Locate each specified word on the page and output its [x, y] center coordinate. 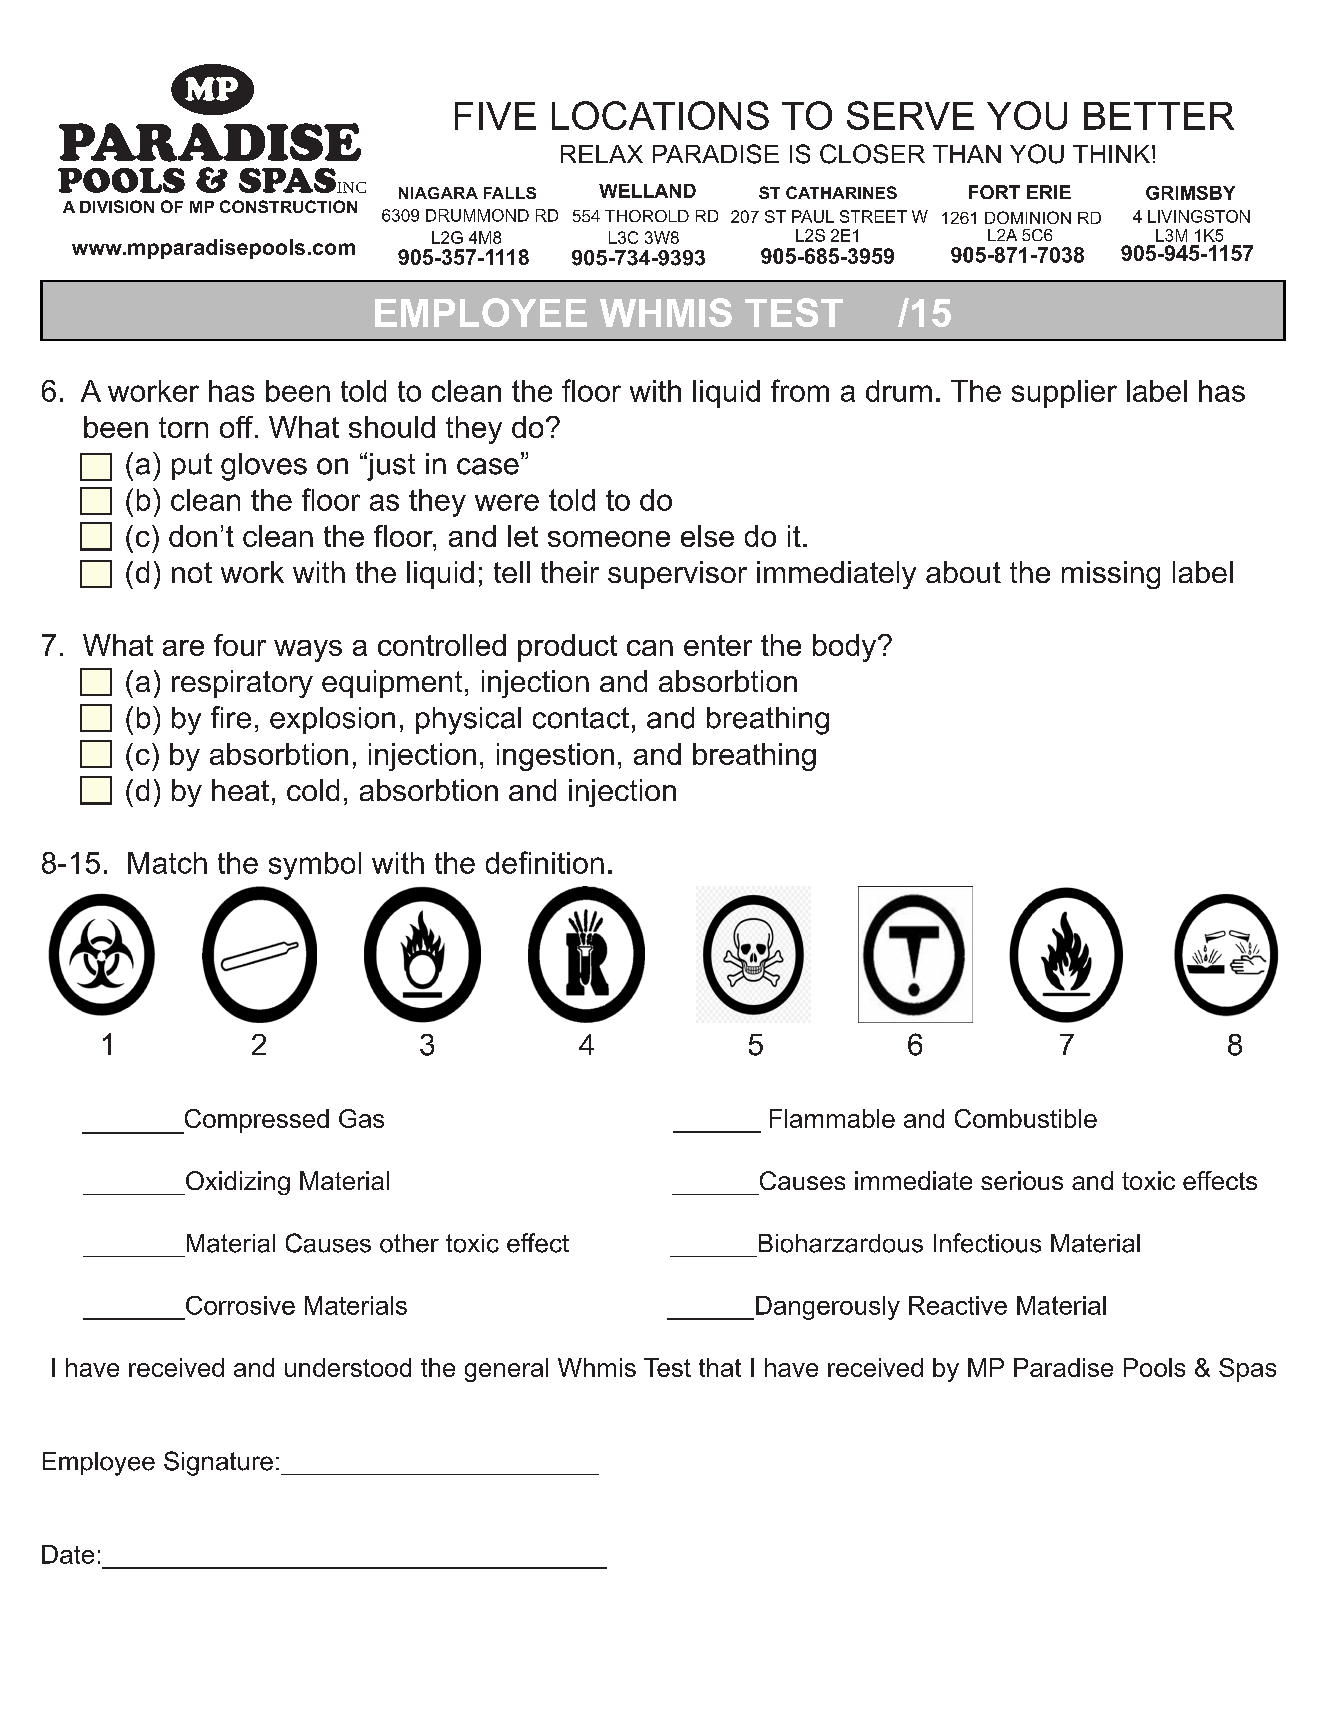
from [800, 390]
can [650, 648]
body [846, 648]
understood [348, 1367]
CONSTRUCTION [288, 206]
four [240, 645]
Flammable [832, 1118]
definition [545, 862]
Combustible [1026, 1118]
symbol [315, 866]
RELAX [602, 154]
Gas [361, 1118]
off [236, 427]
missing [1111, 575]
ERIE [1049, 192]
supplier [1064, 394]
